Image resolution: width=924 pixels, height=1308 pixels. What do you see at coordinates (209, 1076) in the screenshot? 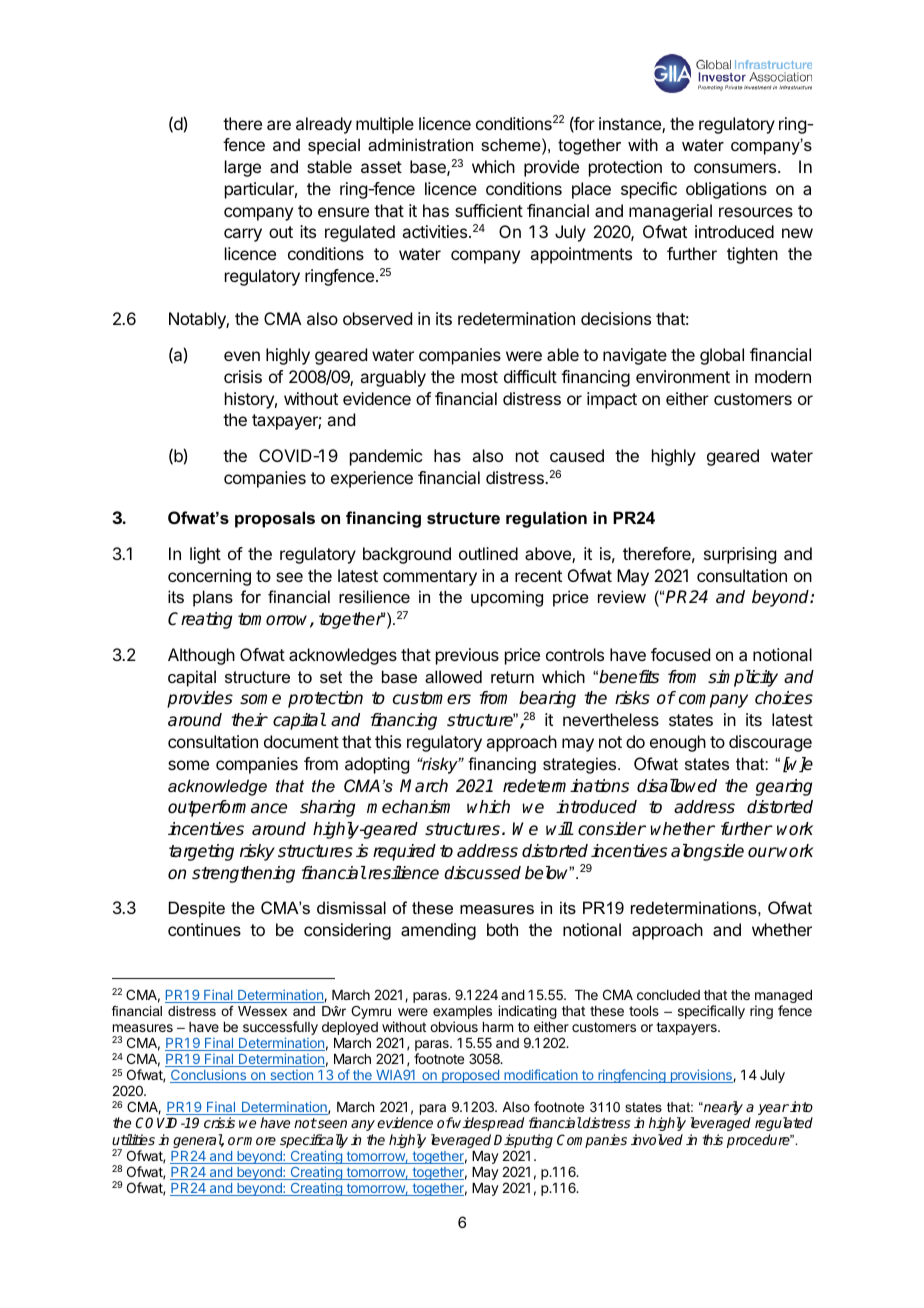
I see `Conclusions` at bounding box center [209, 1076].
